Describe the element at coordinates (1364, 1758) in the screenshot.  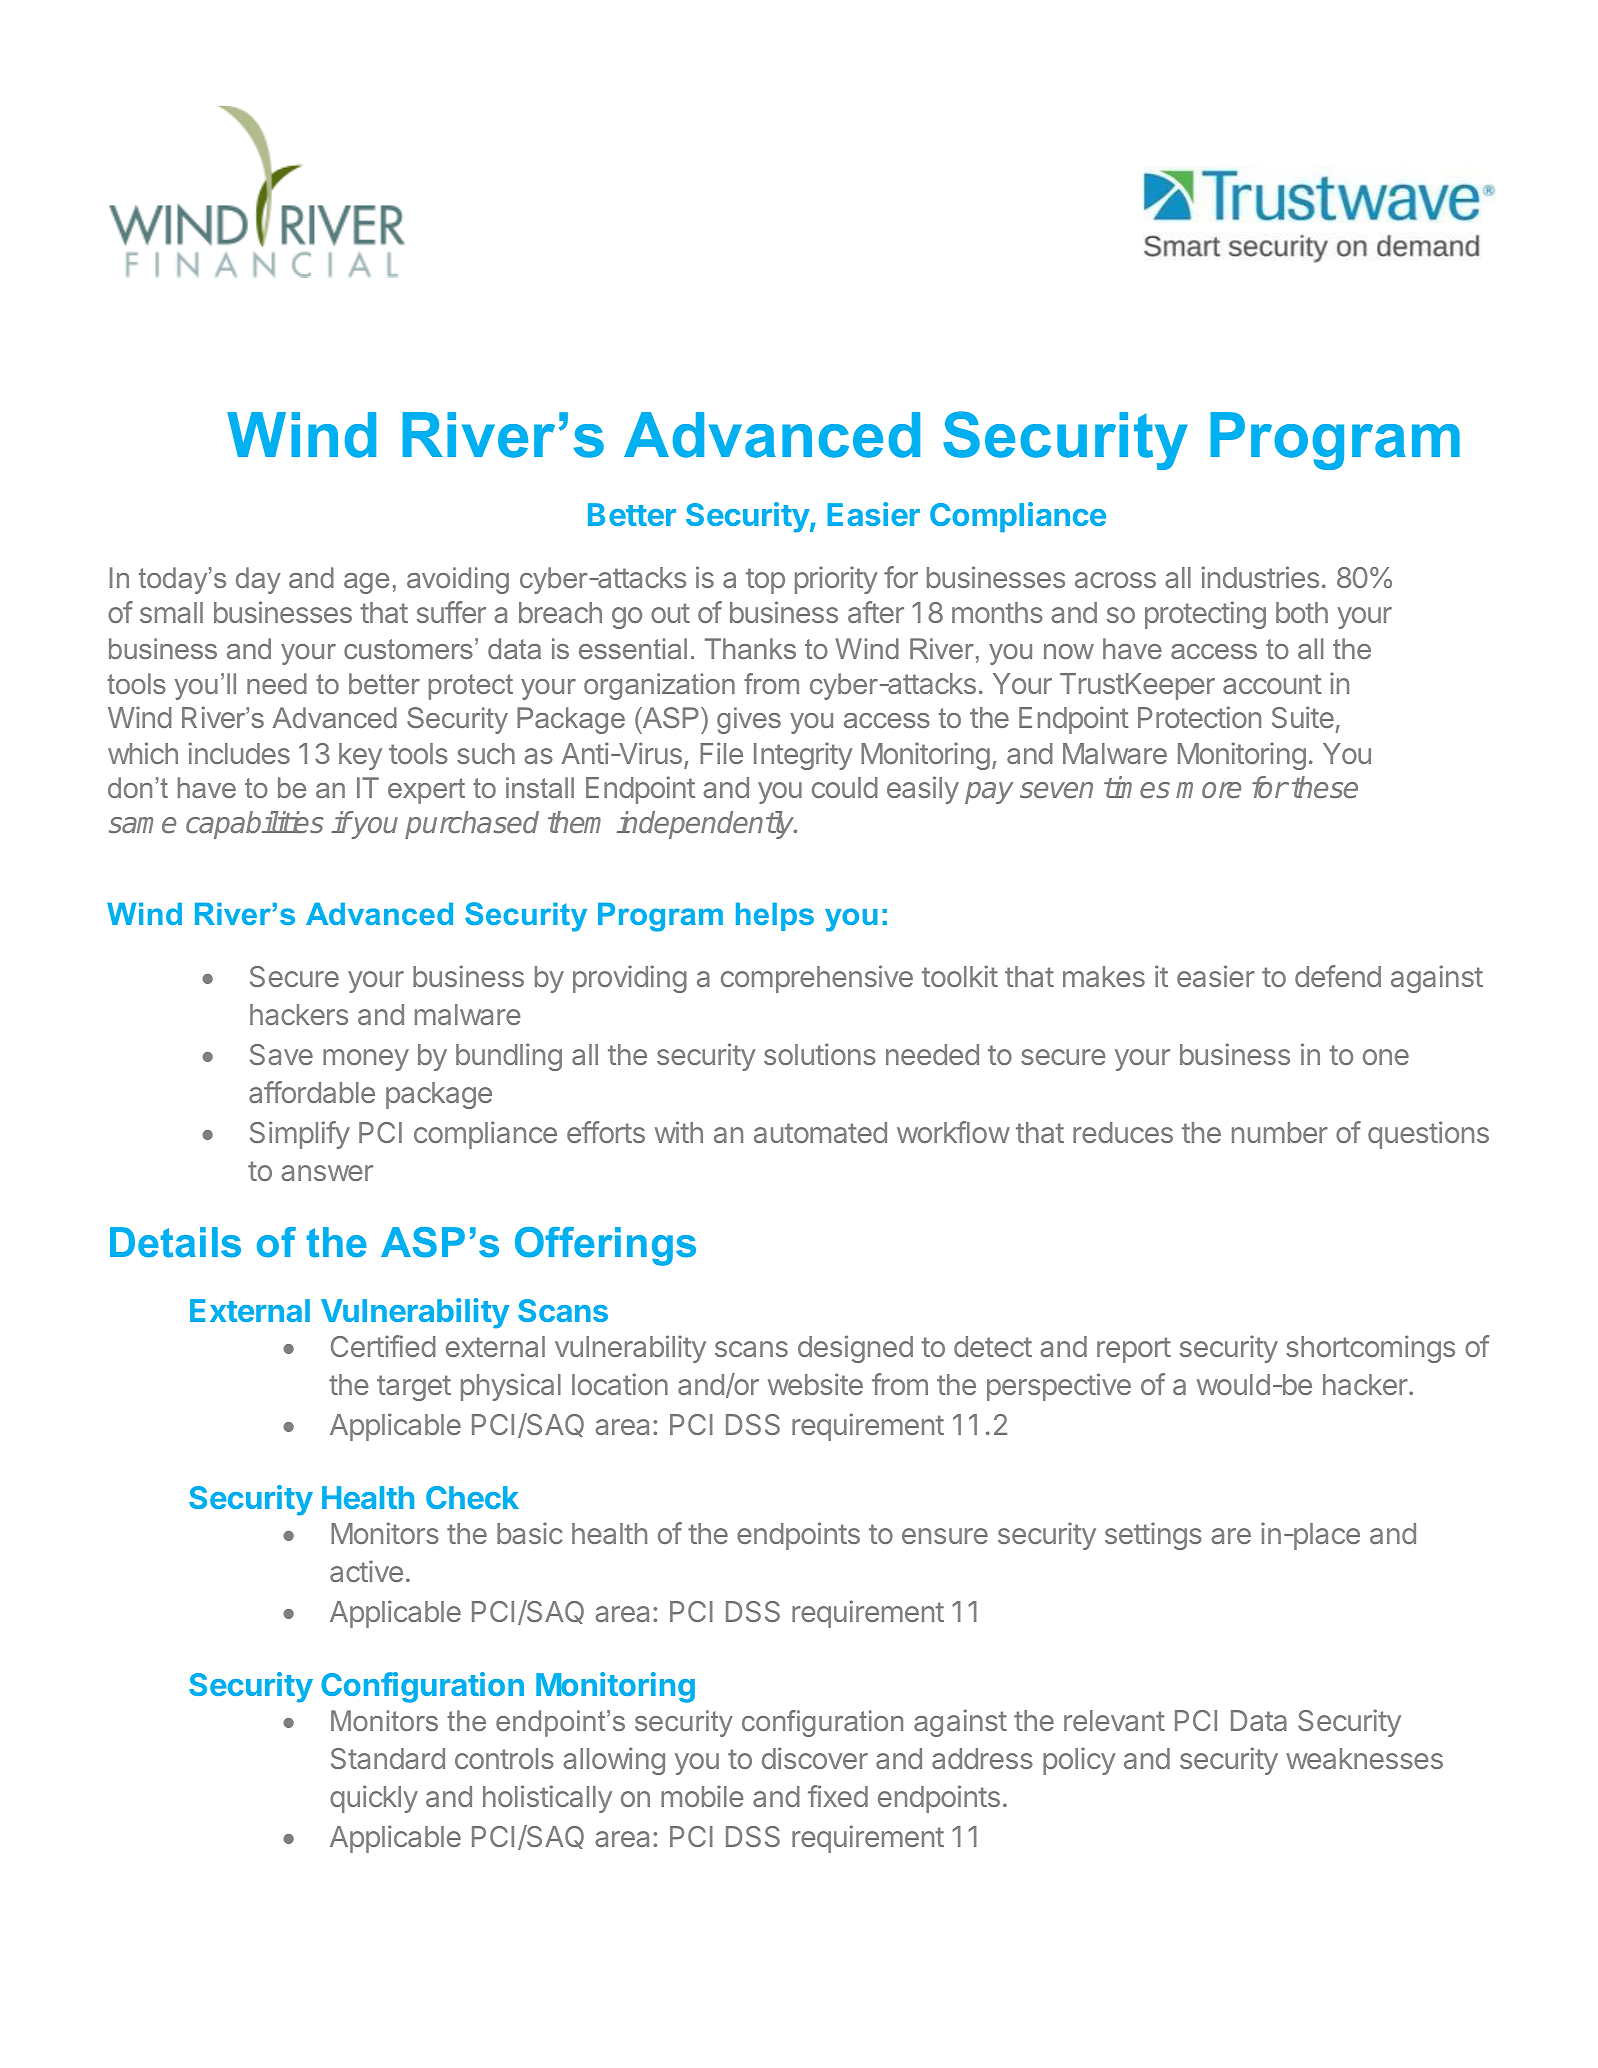
I see `weaknesses` at that location.
